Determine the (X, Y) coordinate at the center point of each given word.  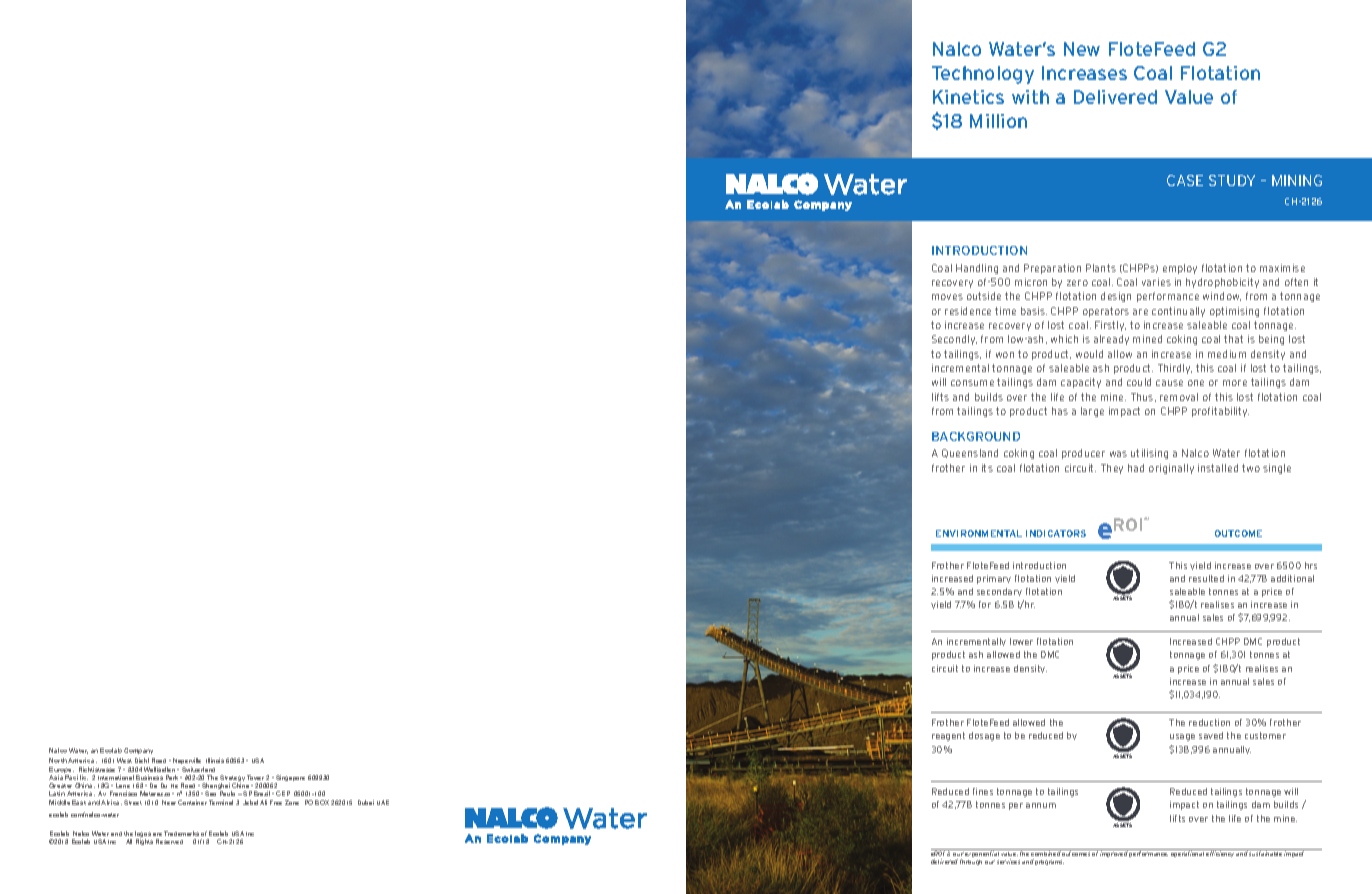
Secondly (954, 340)
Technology (983, 75)
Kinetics (968, 97)
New (1082, 49)
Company (138, 751)
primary (994, 579)
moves (947, 297)
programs (1049, 862)
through (971, 862)
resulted (1206, 578)
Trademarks (181, 833)
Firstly (1110, 326)
